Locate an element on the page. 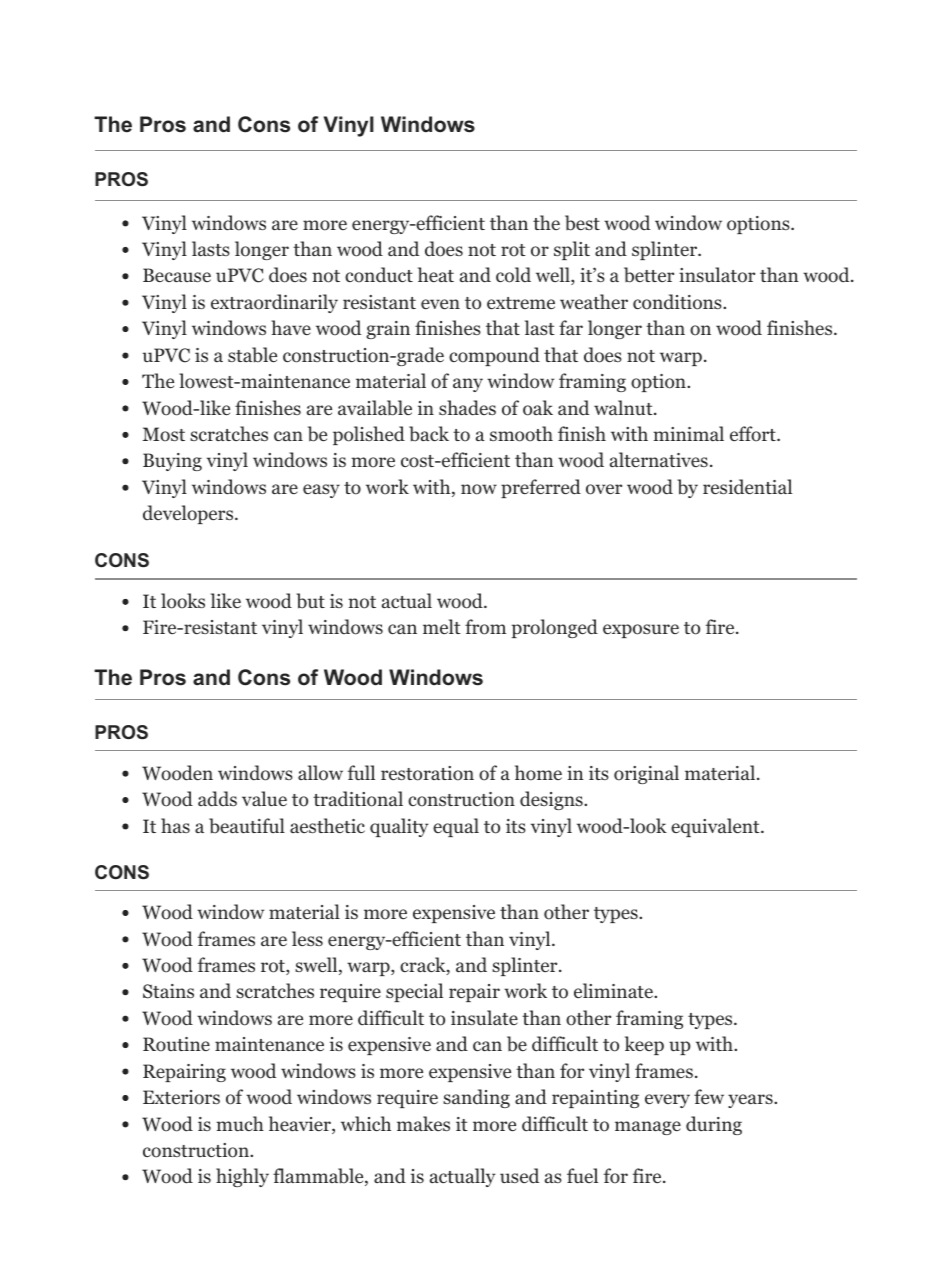 This document has height=1268, width=952. now is located at coordinates (479, 489).
